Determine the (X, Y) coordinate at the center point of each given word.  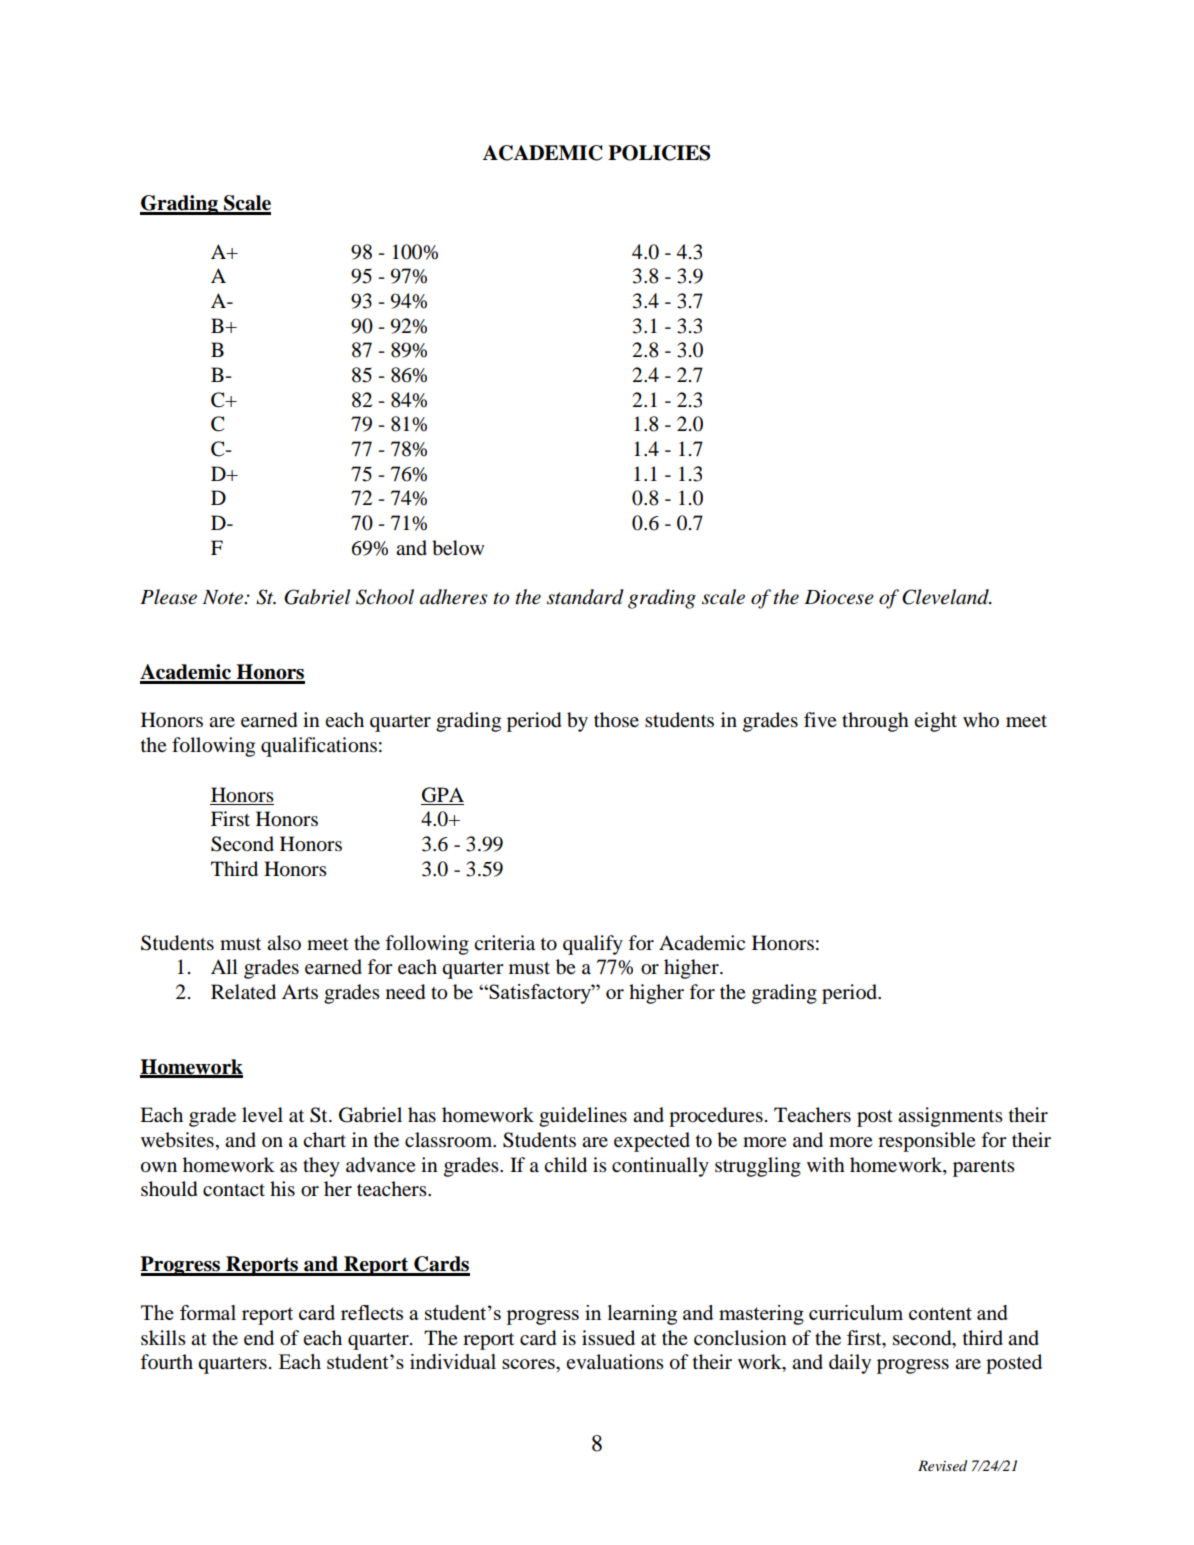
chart (324, 1139)
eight (935, 722)
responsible (927, 1142)
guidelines (583, 1117)
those (616, 720)
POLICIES (659, 153)
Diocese (839, 597)
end (259, 1338)
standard (585, 597)
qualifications (319, 747)
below (458, 548)
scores (529, 1364)
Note (223, 597)
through (875, 722)
